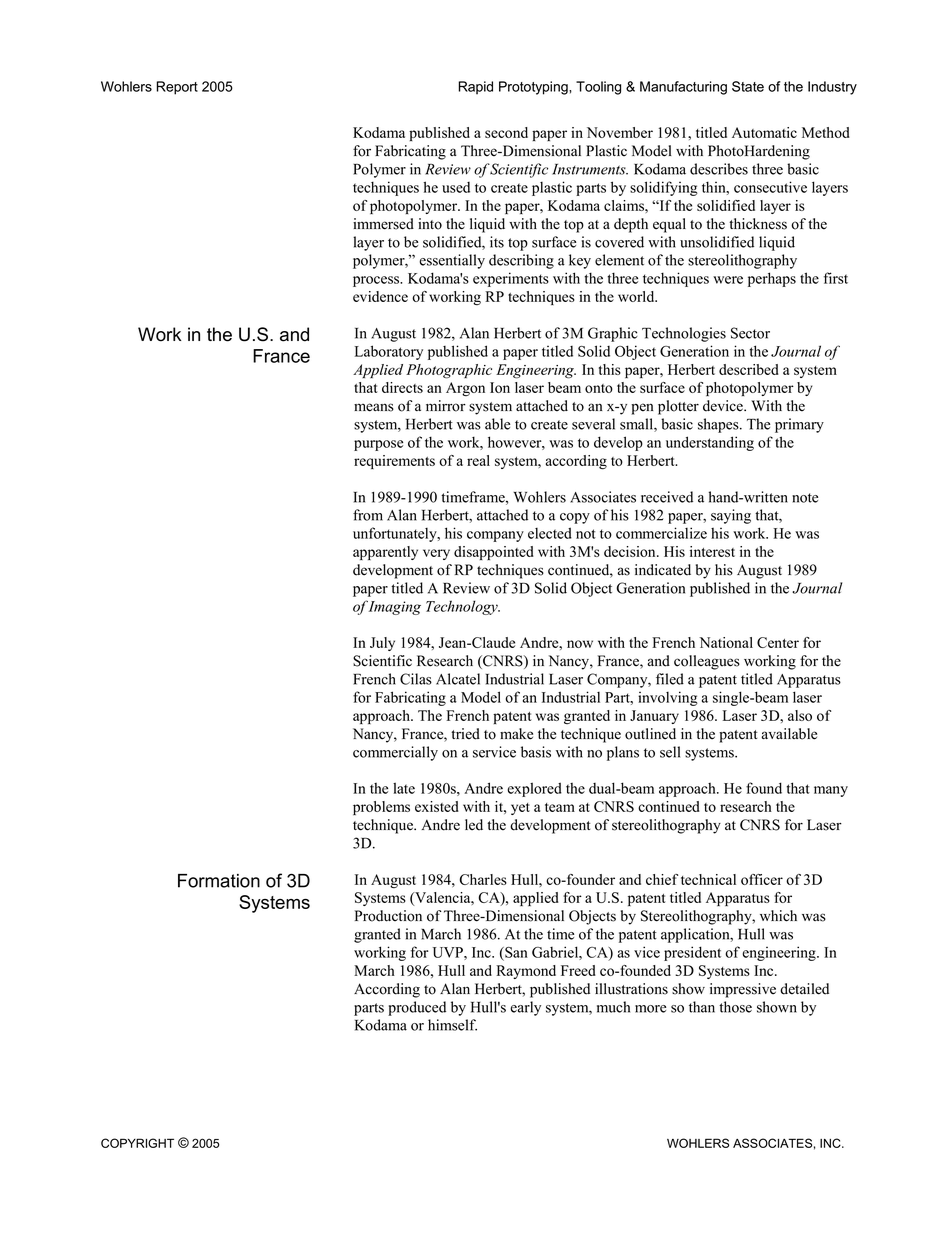 The width and height of the page is (952, 1233). I want to click on yet, so click(520, 809).
